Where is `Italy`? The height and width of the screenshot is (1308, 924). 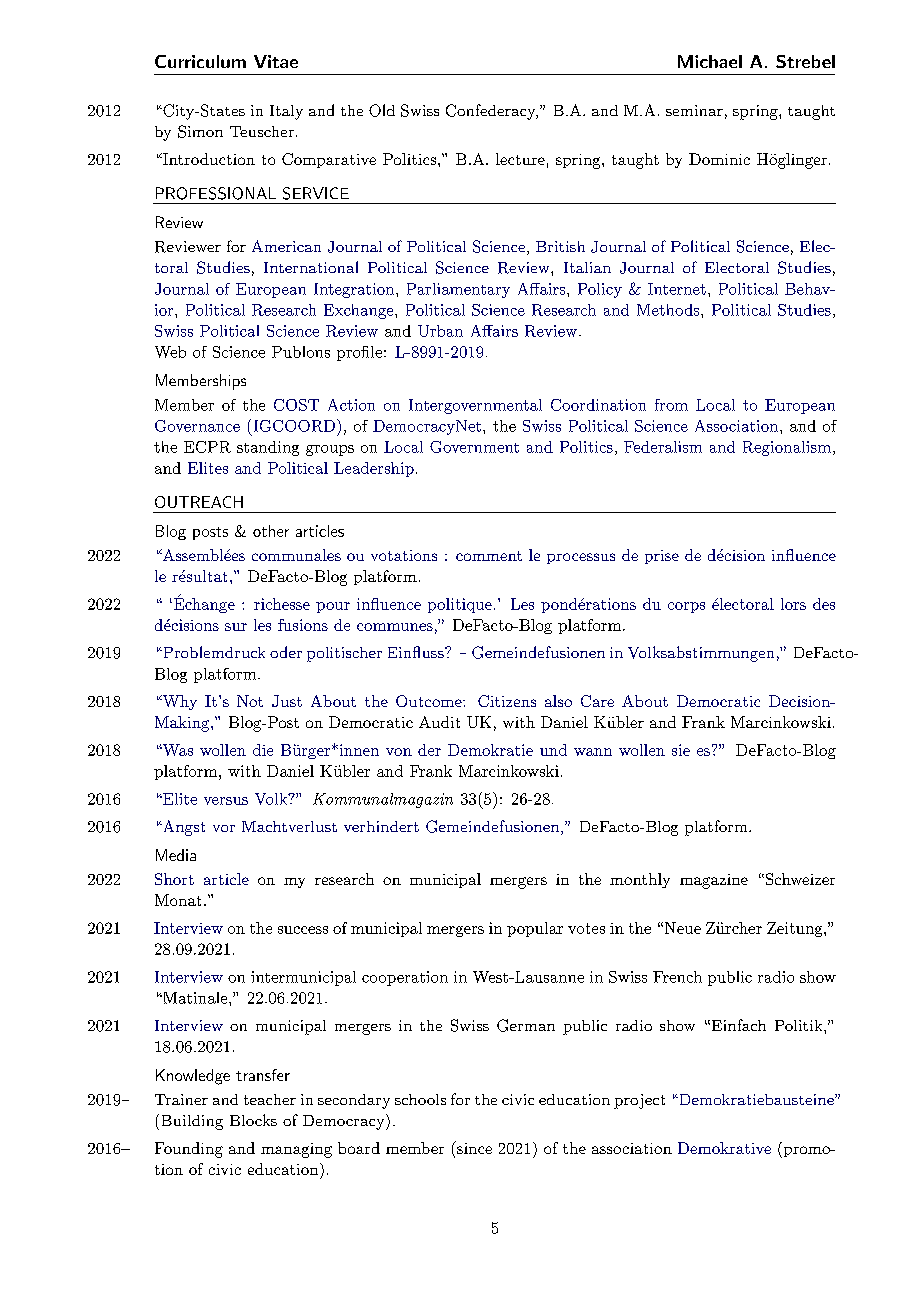 Italy is located at coordinates (286, 112).
